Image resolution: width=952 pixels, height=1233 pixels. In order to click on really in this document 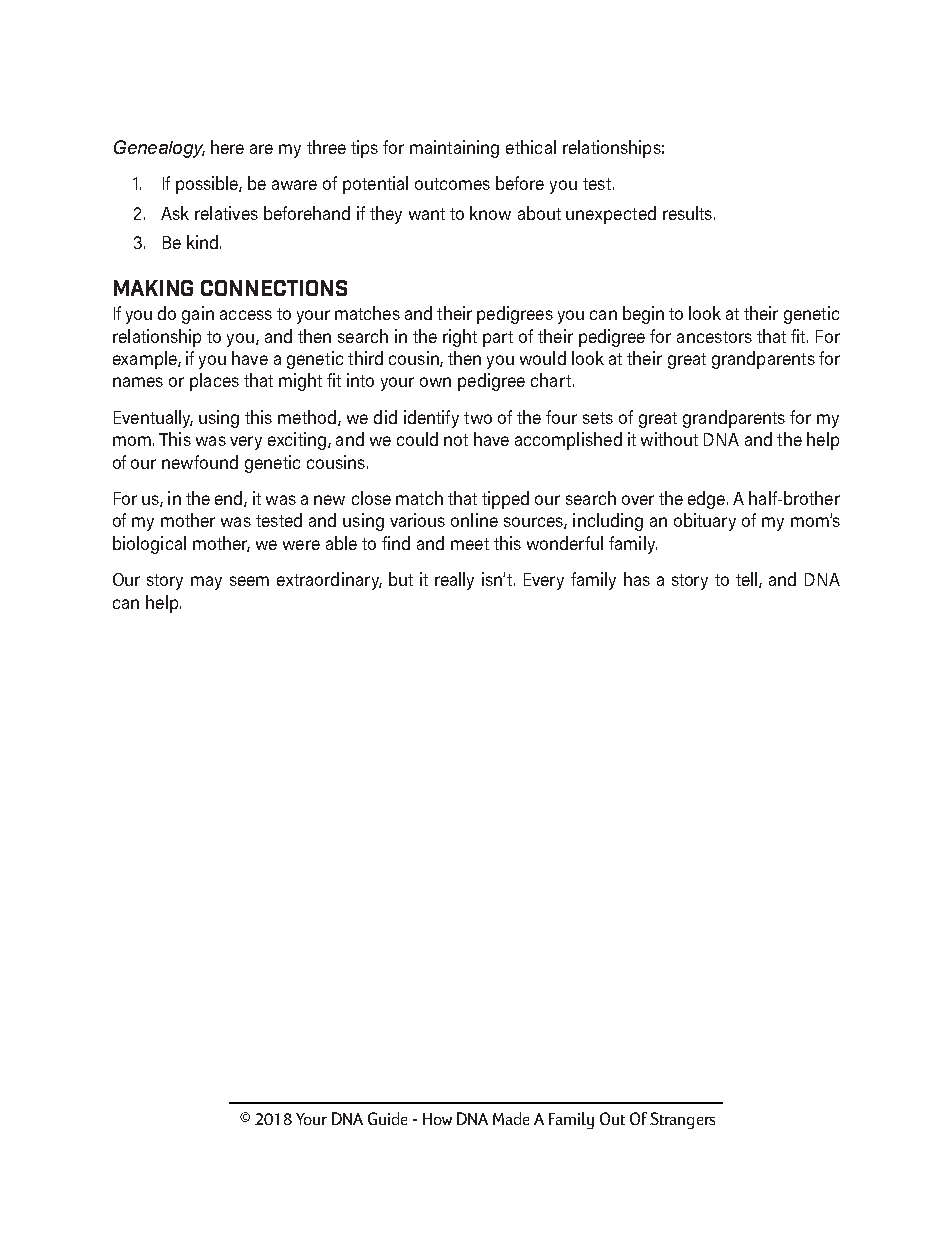, I will do `click(454, 581)`.
